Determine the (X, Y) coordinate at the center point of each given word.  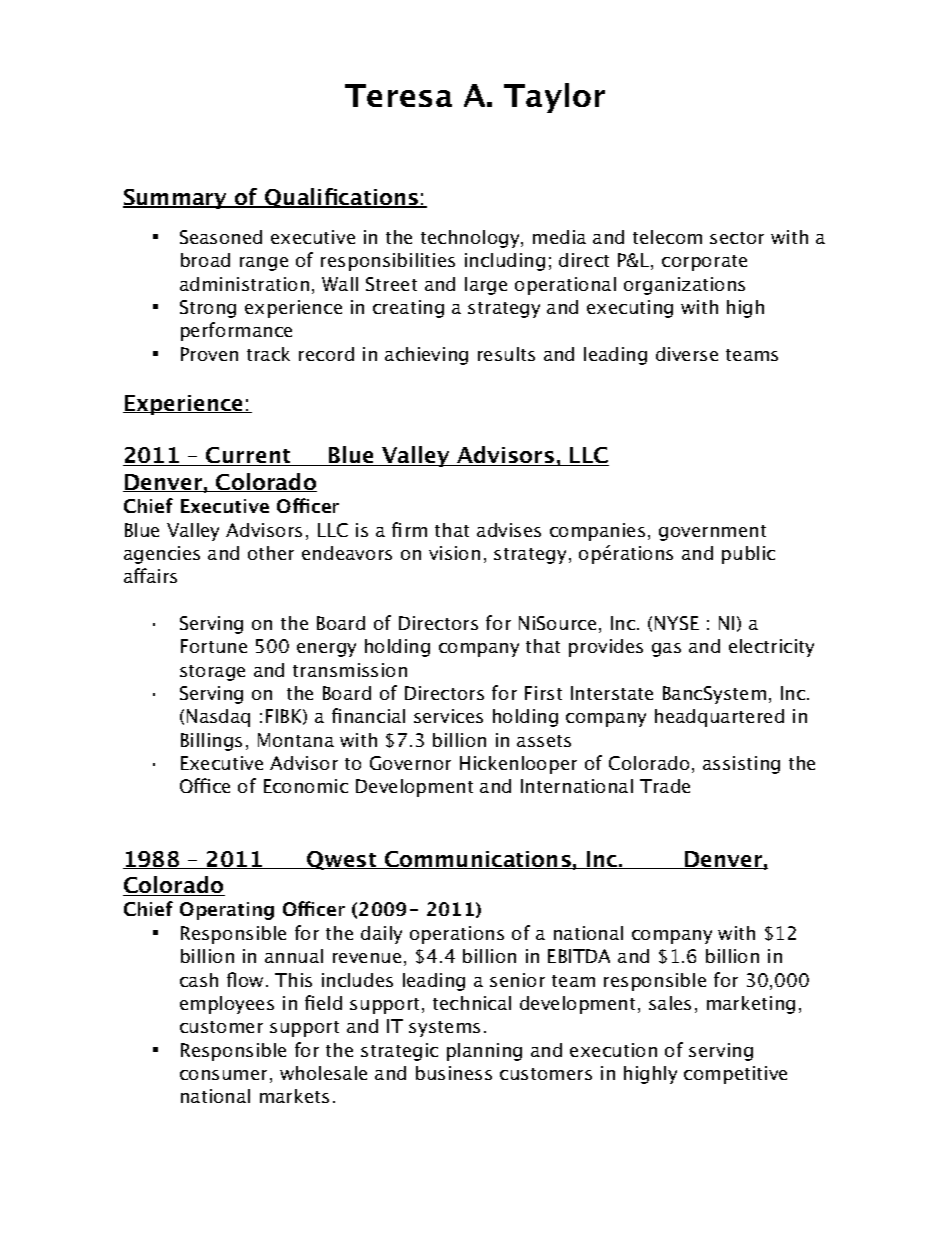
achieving (426, 356)
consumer (223, 1075)
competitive (735, 1075)
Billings (211, 742)
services (448, 716)
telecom (667, 237)
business (454, 1073)
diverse (687, 354)
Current (248, 456)
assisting (741, 765)
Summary (176, 199)
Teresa (398, 95)
